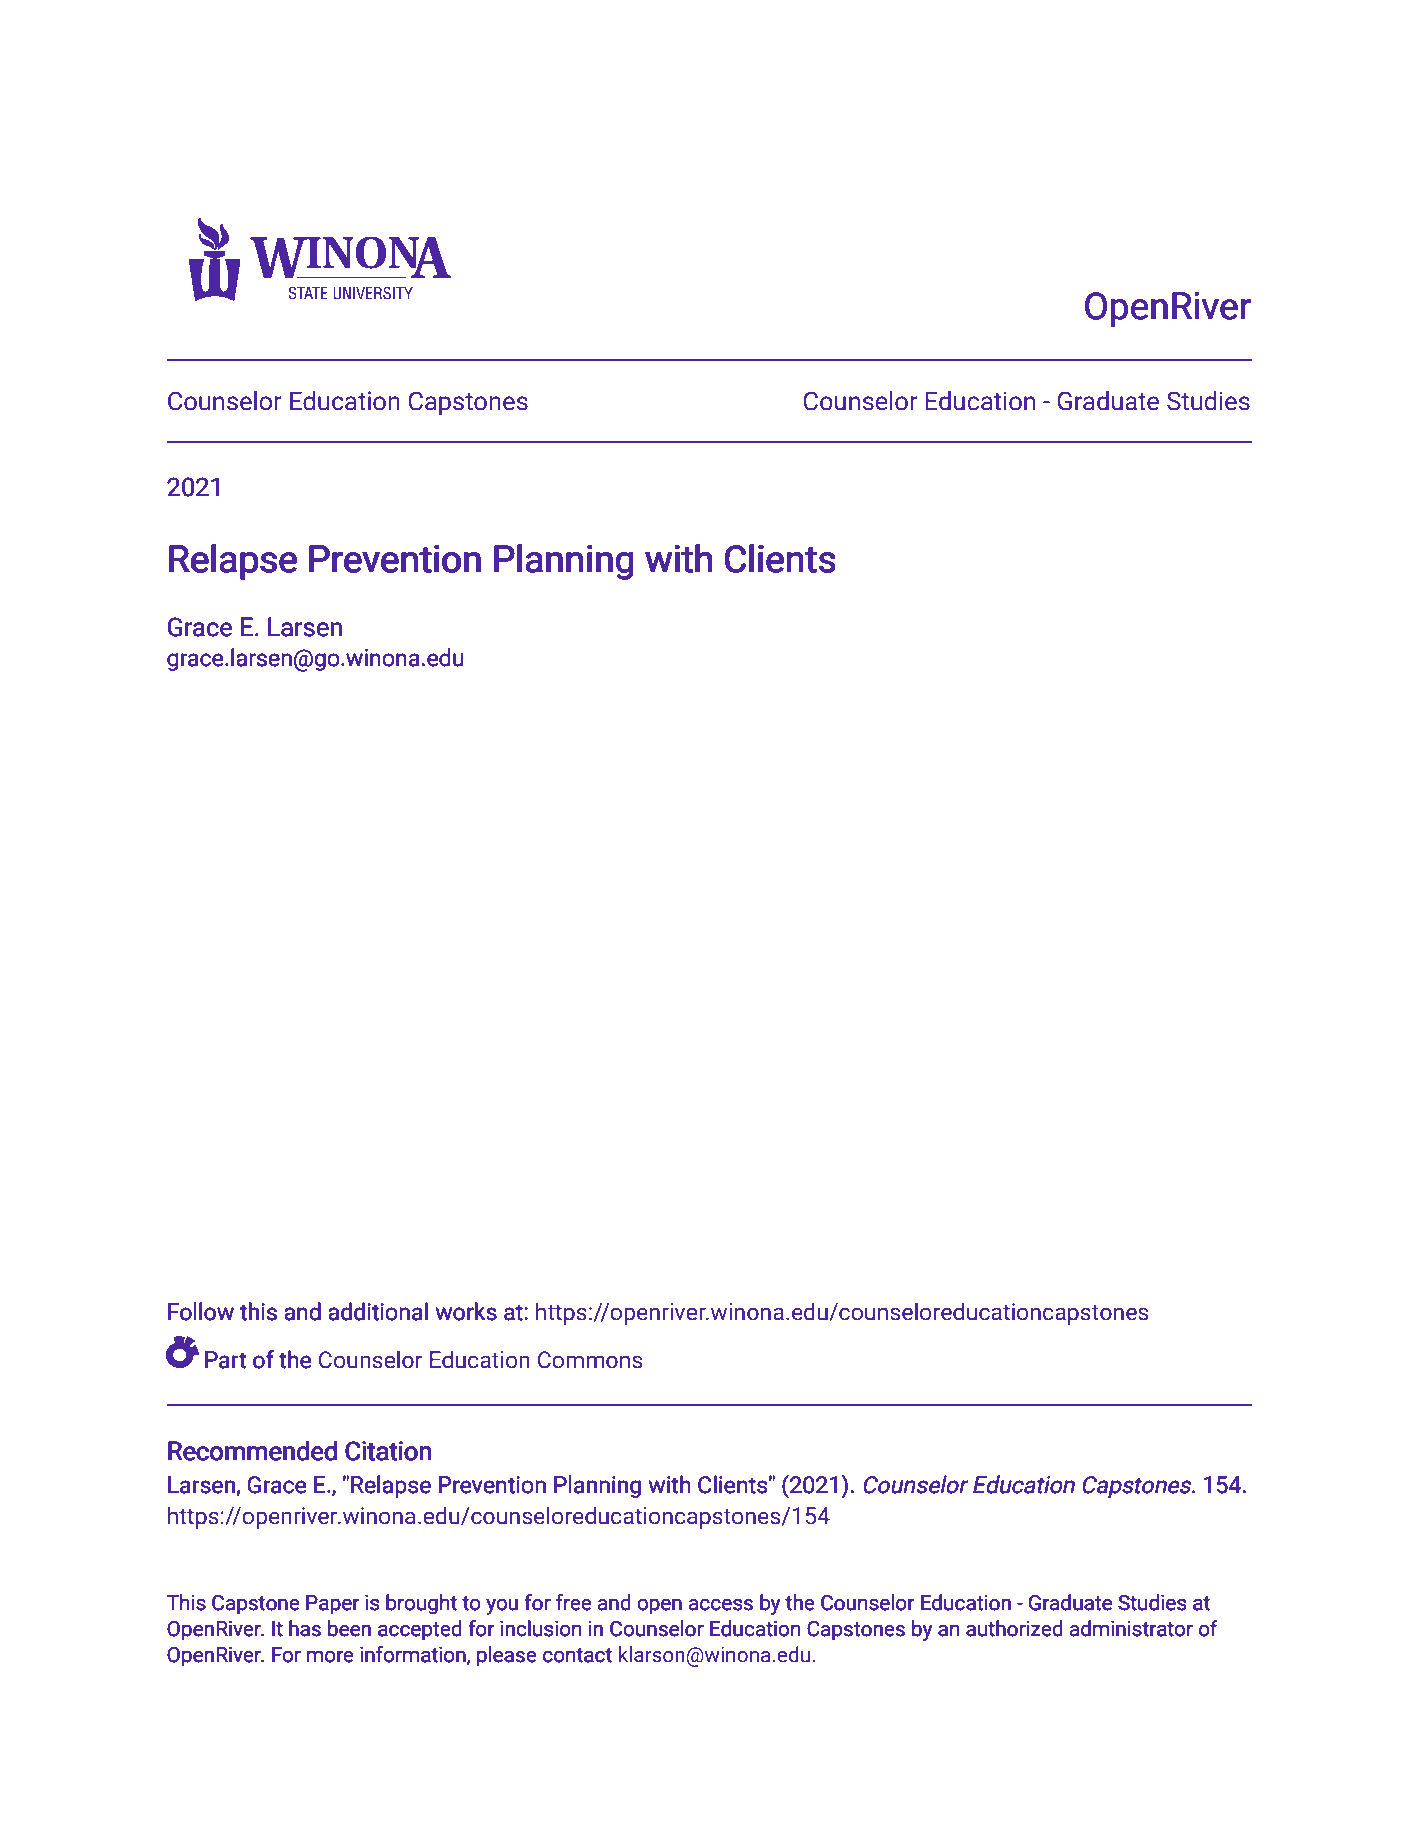 The height and width of the image is (1835, 1418). Describe the element at coordinates (330, 1657) in the image. I see `more` at that location.
